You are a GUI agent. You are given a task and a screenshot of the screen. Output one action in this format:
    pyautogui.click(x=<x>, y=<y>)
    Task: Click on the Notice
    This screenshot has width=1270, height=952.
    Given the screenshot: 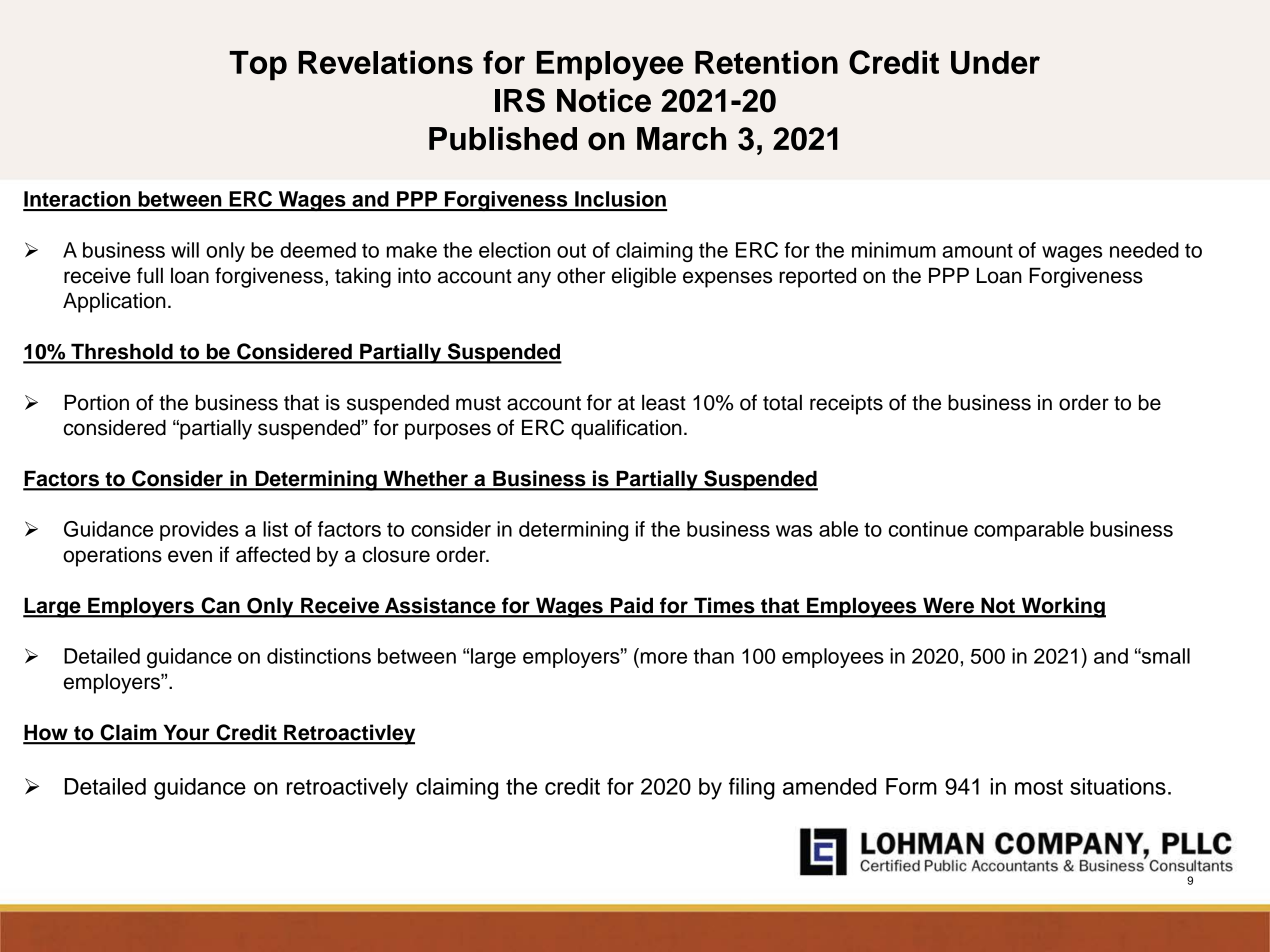 What is the action you would take?
    pyautogui.click(x=604, y=100)
